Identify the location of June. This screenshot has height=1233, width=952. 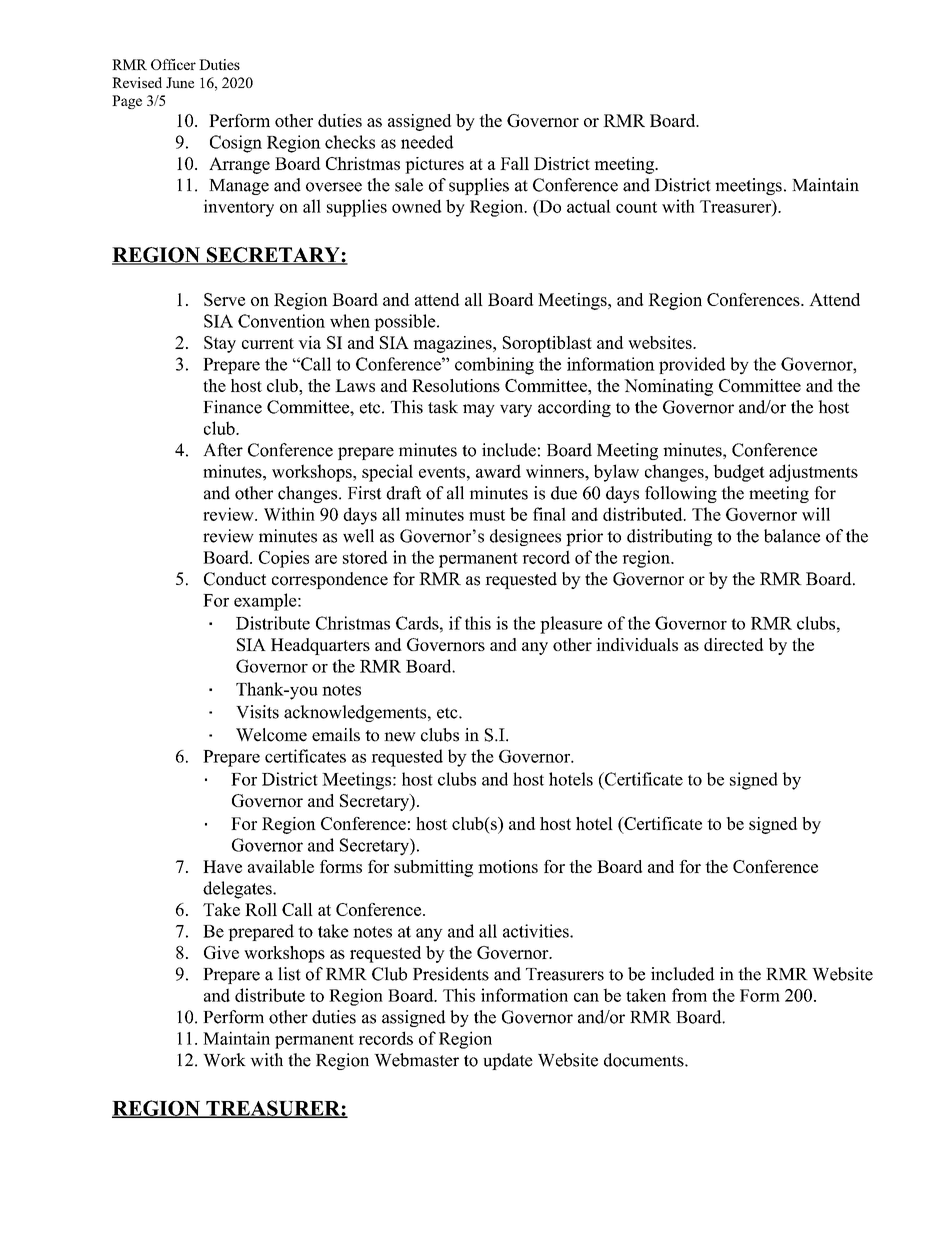
(180, 82).
